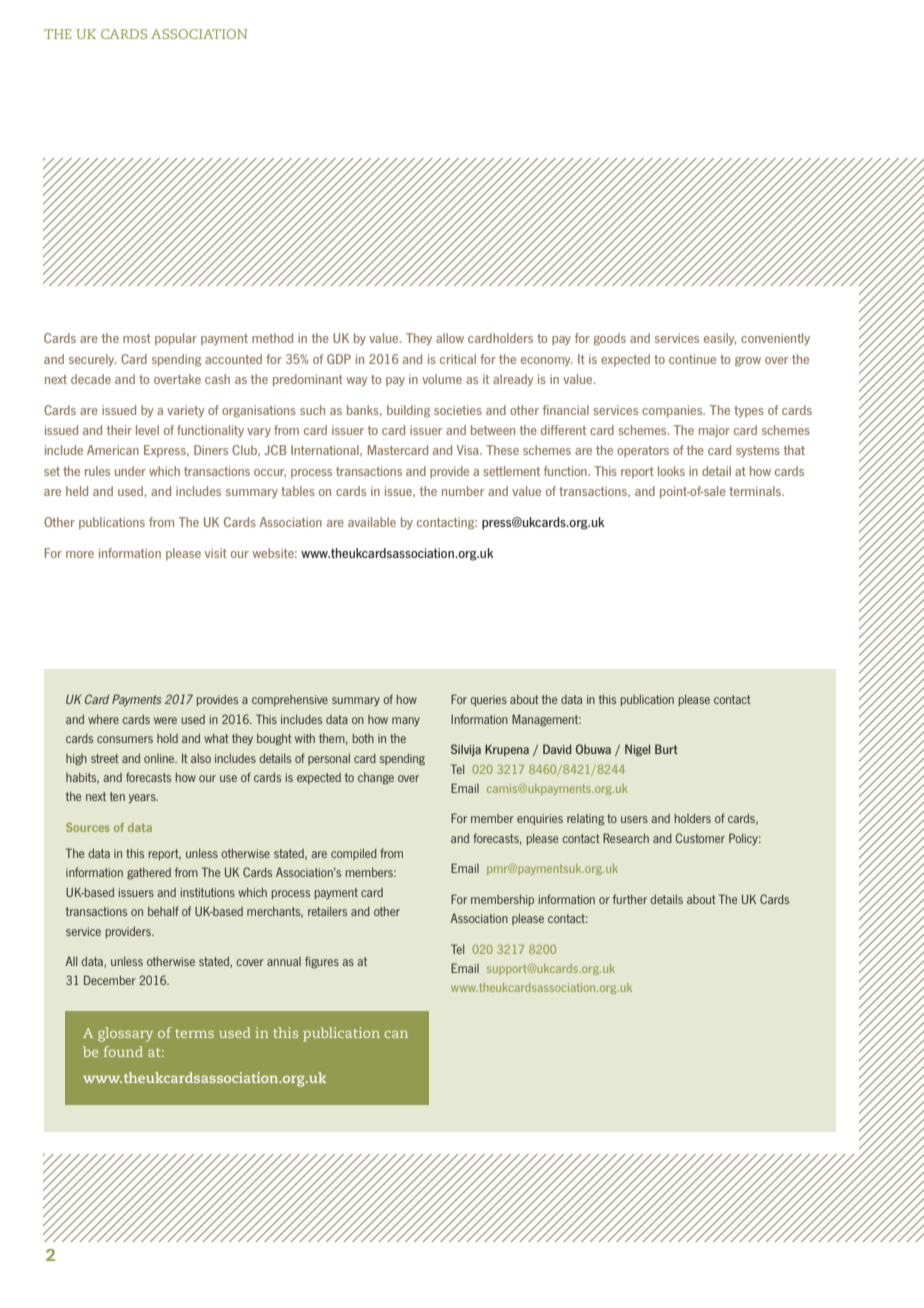 Image resolution: width=924 pixels, height=1308 pixels. I want to click on continue, so click(692, 359).
